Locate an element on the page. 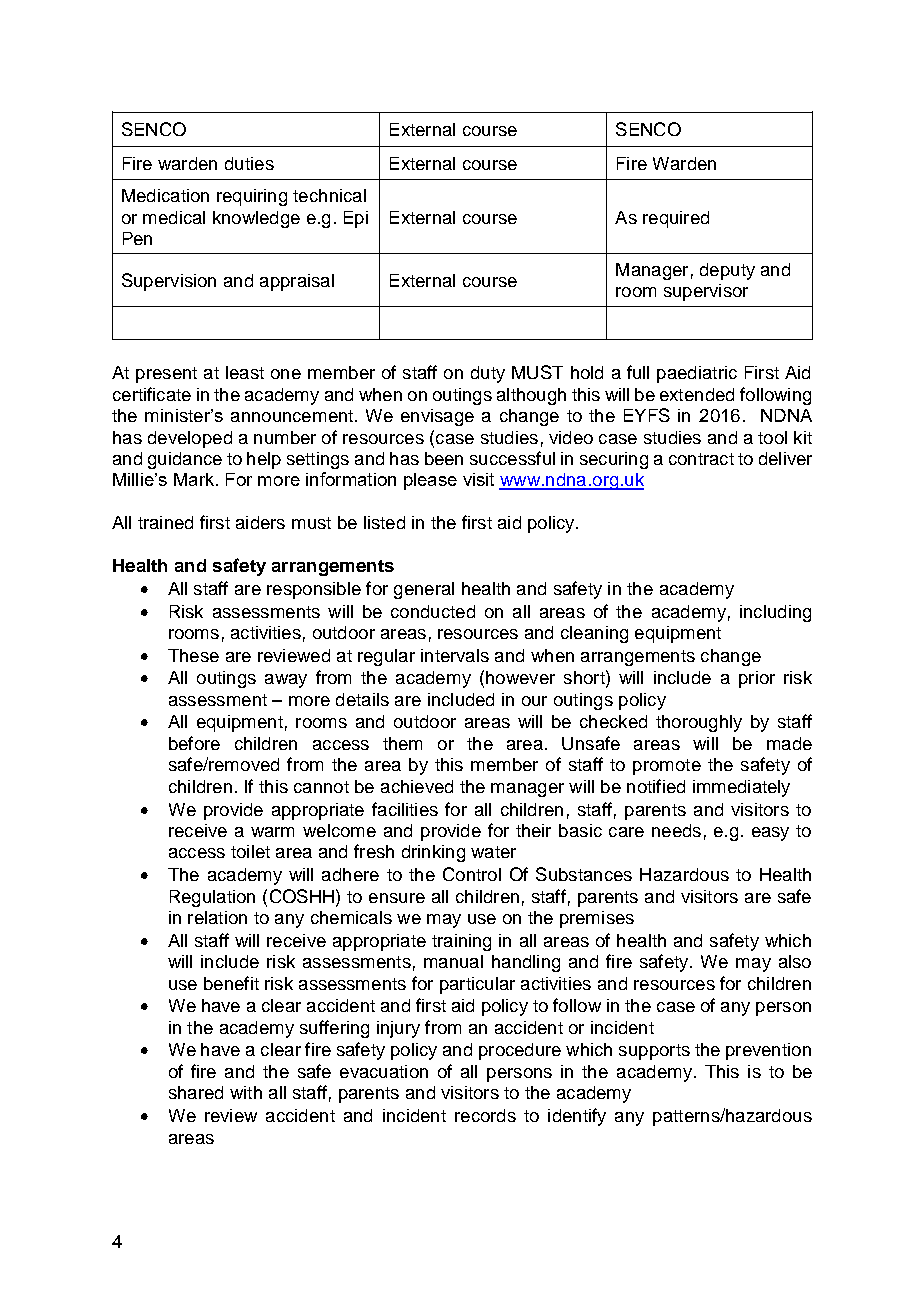 The height and width of the image is (1308, 924). intervals is located at coordinates (455, 655).
